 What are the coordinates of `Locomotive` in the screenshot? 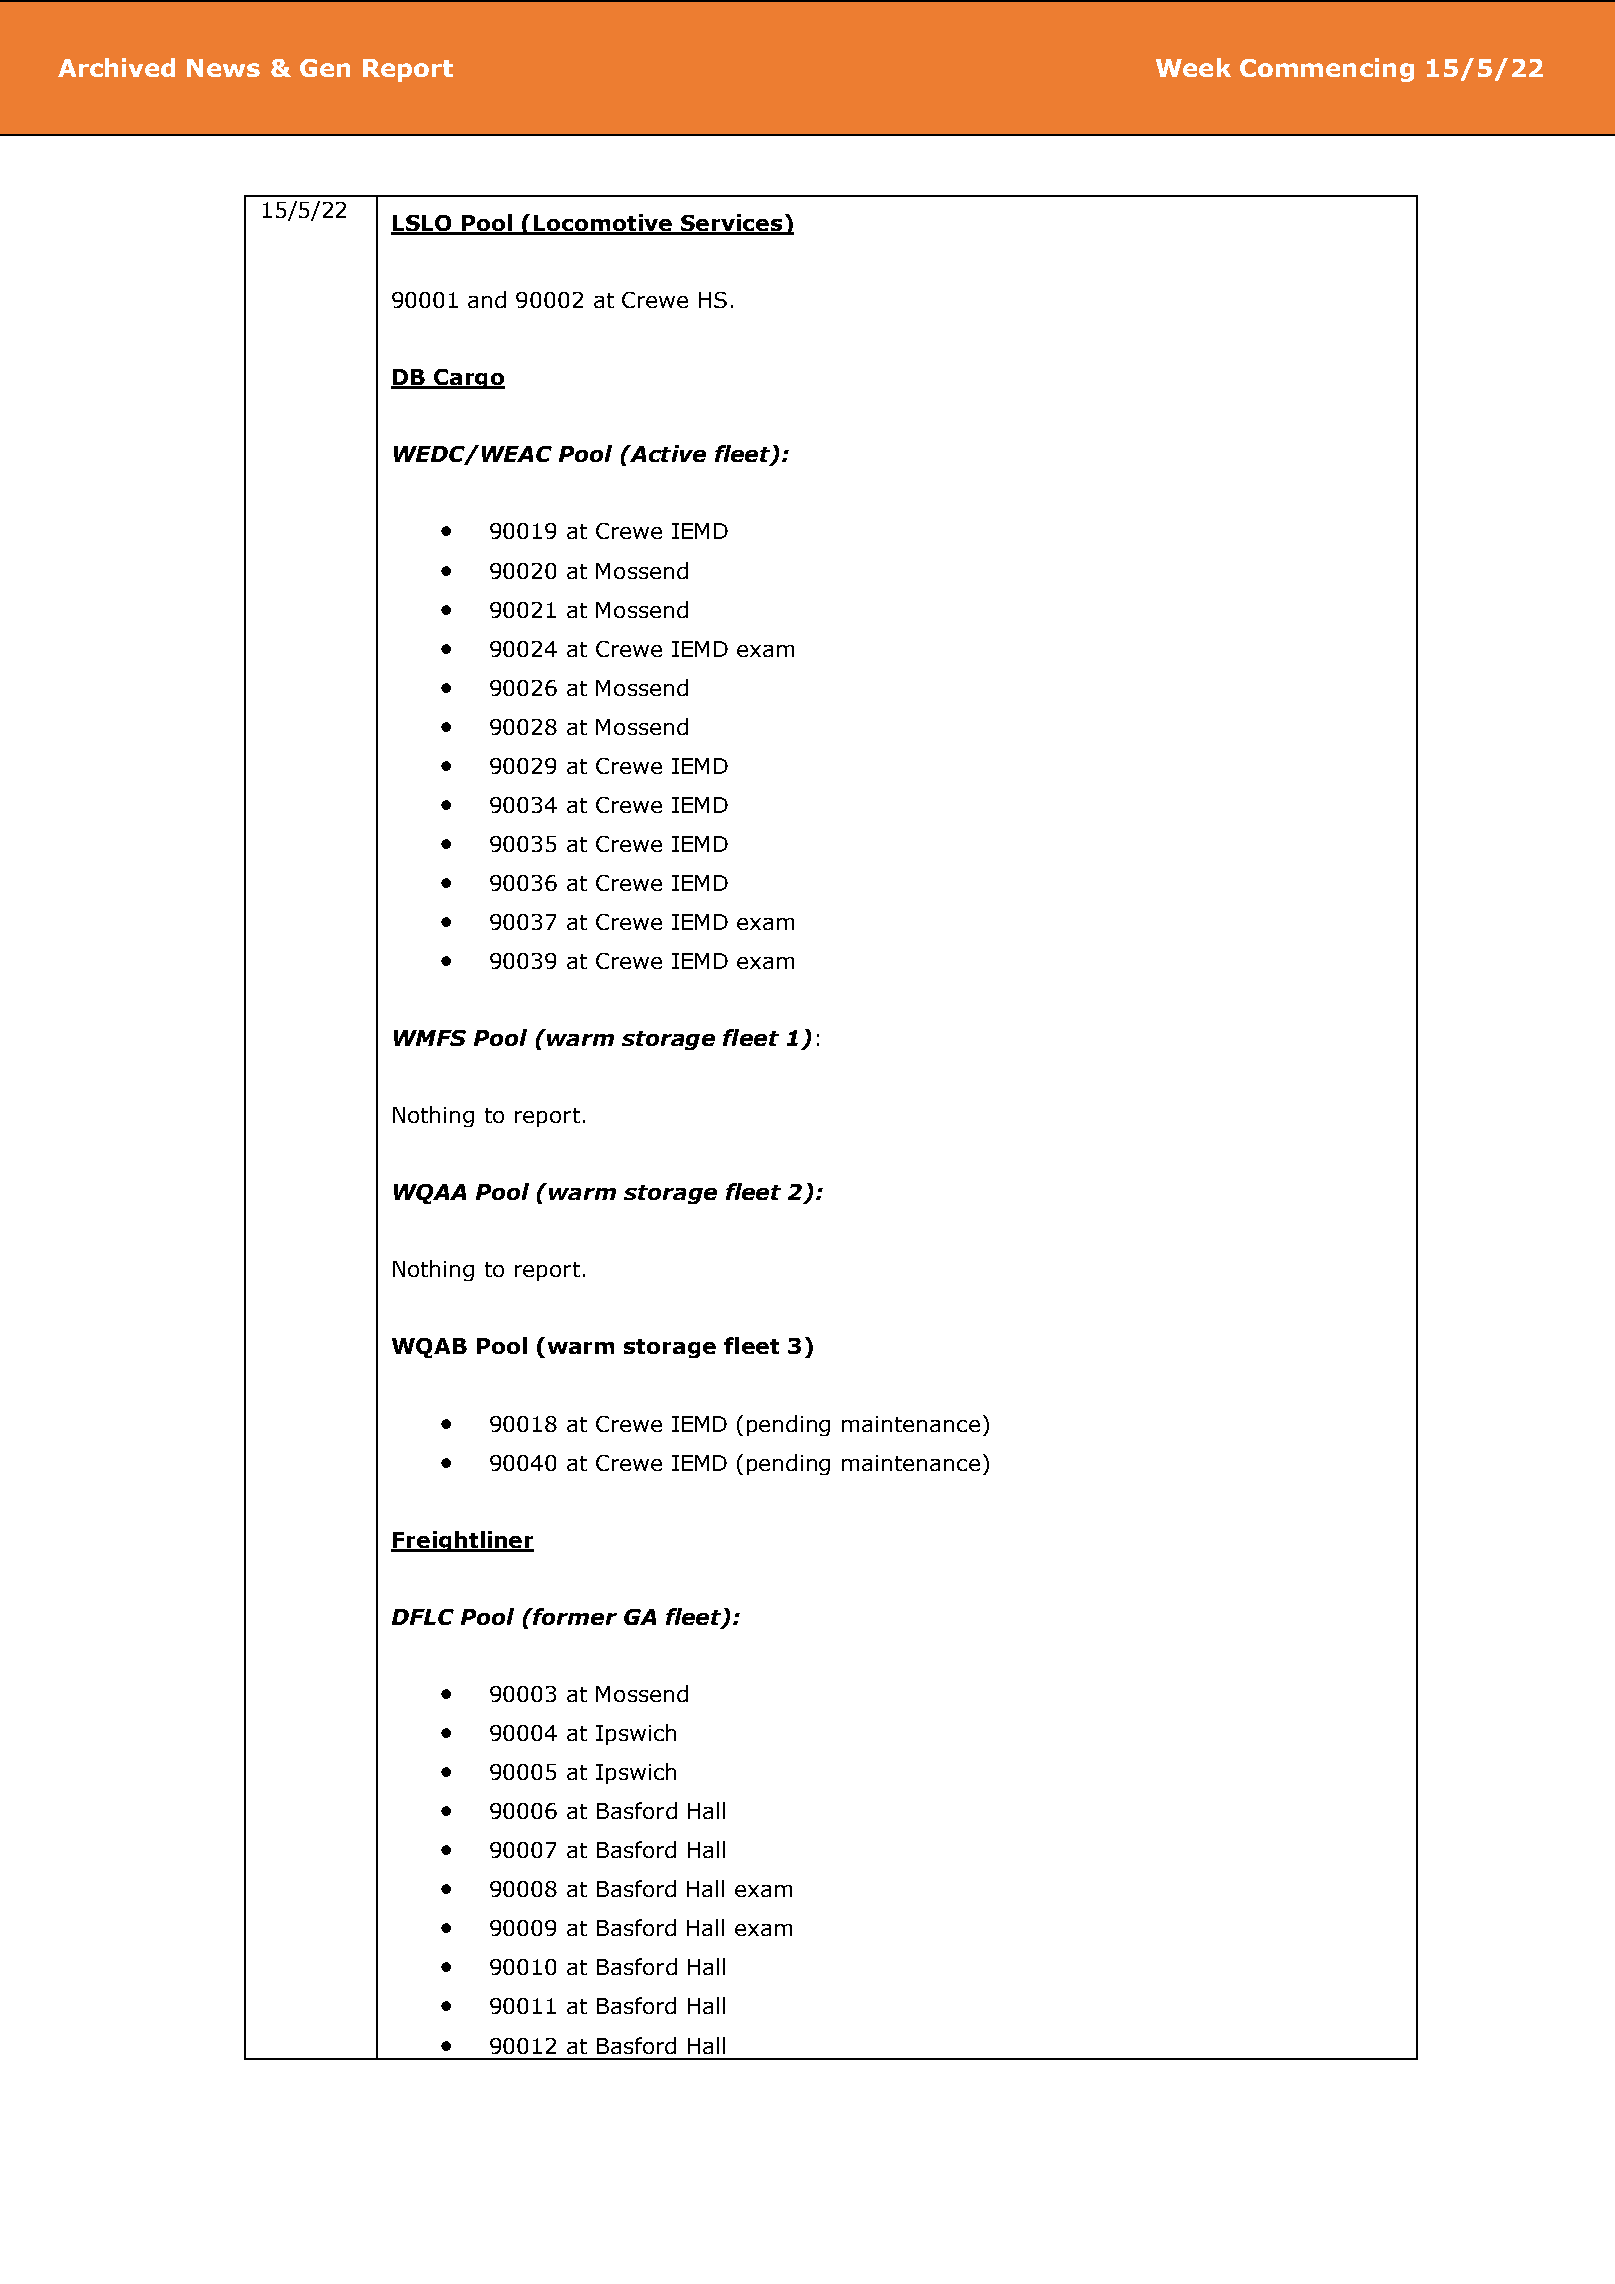 It's located at (603, 224).
